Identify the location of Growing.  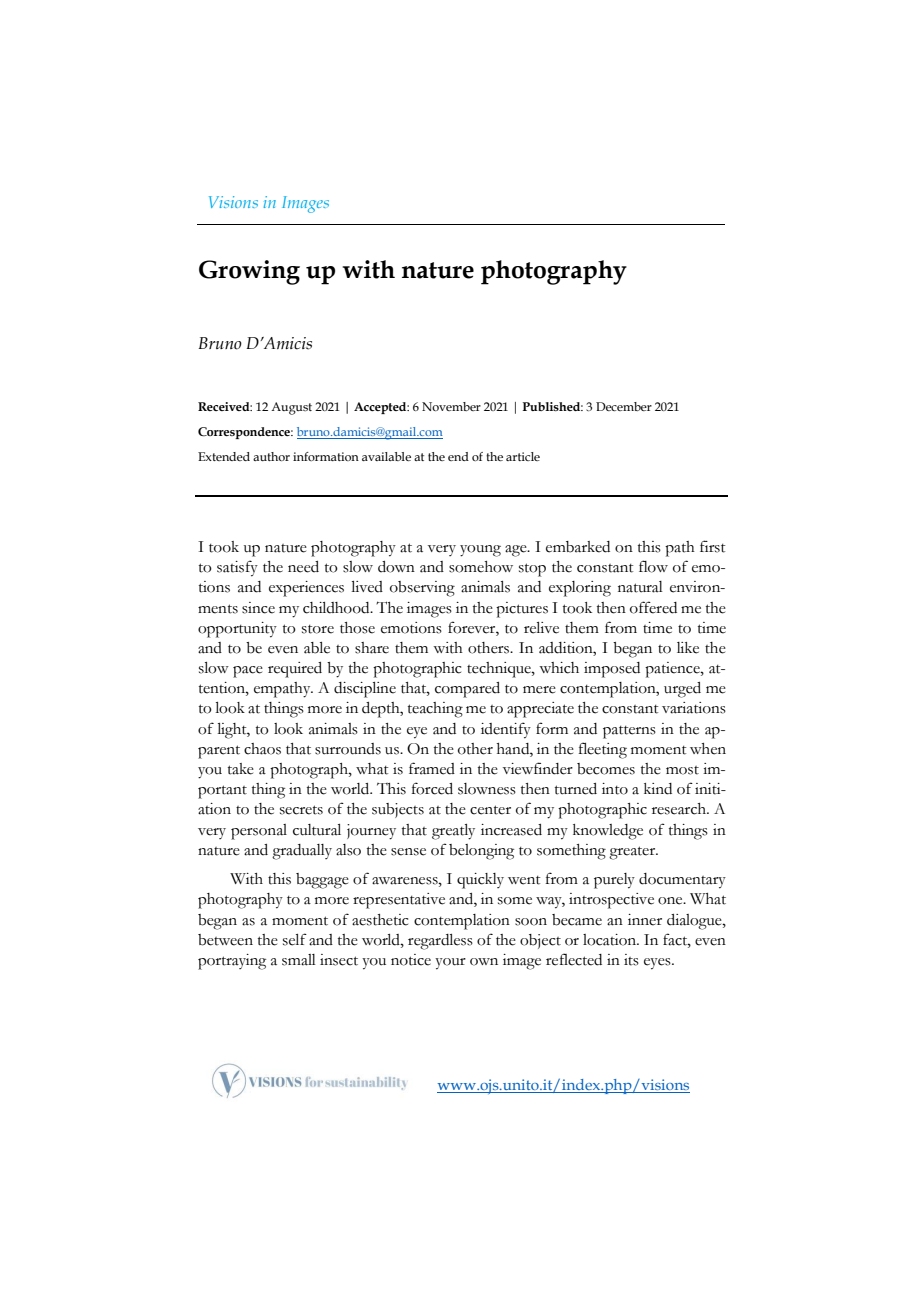
(249, 272).
